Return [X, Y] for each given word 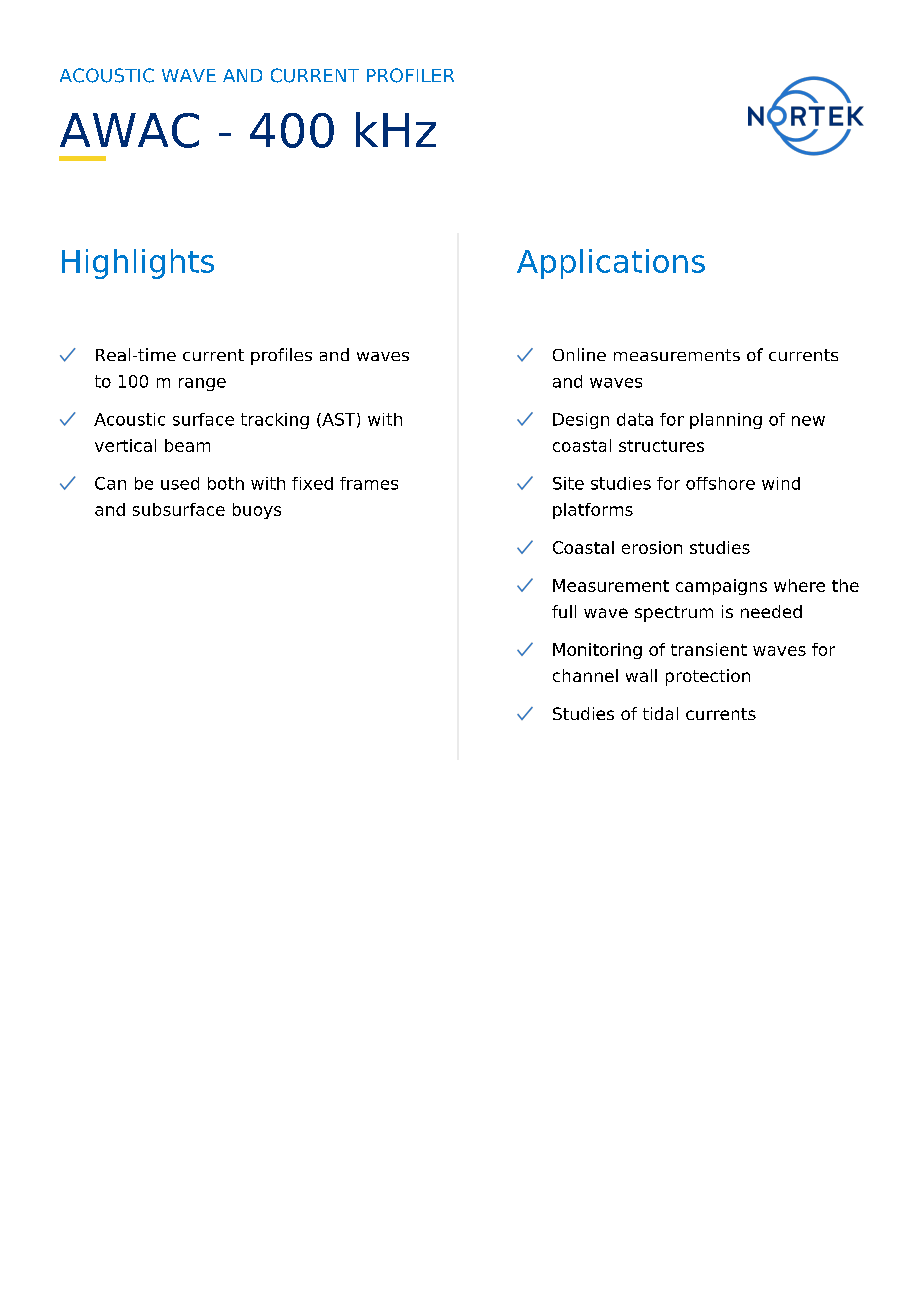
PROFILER [410, 75]
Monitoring [597, 651]
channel [585, 675]
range [202, 384]
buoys [257, 511]
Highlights [138, 264]
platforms [593, 511]
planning [726, 421]
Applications [611, 264]
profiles [281, 356]
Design [581, 421]
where [799, 585]
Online [579, 354]
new [808, 421]
